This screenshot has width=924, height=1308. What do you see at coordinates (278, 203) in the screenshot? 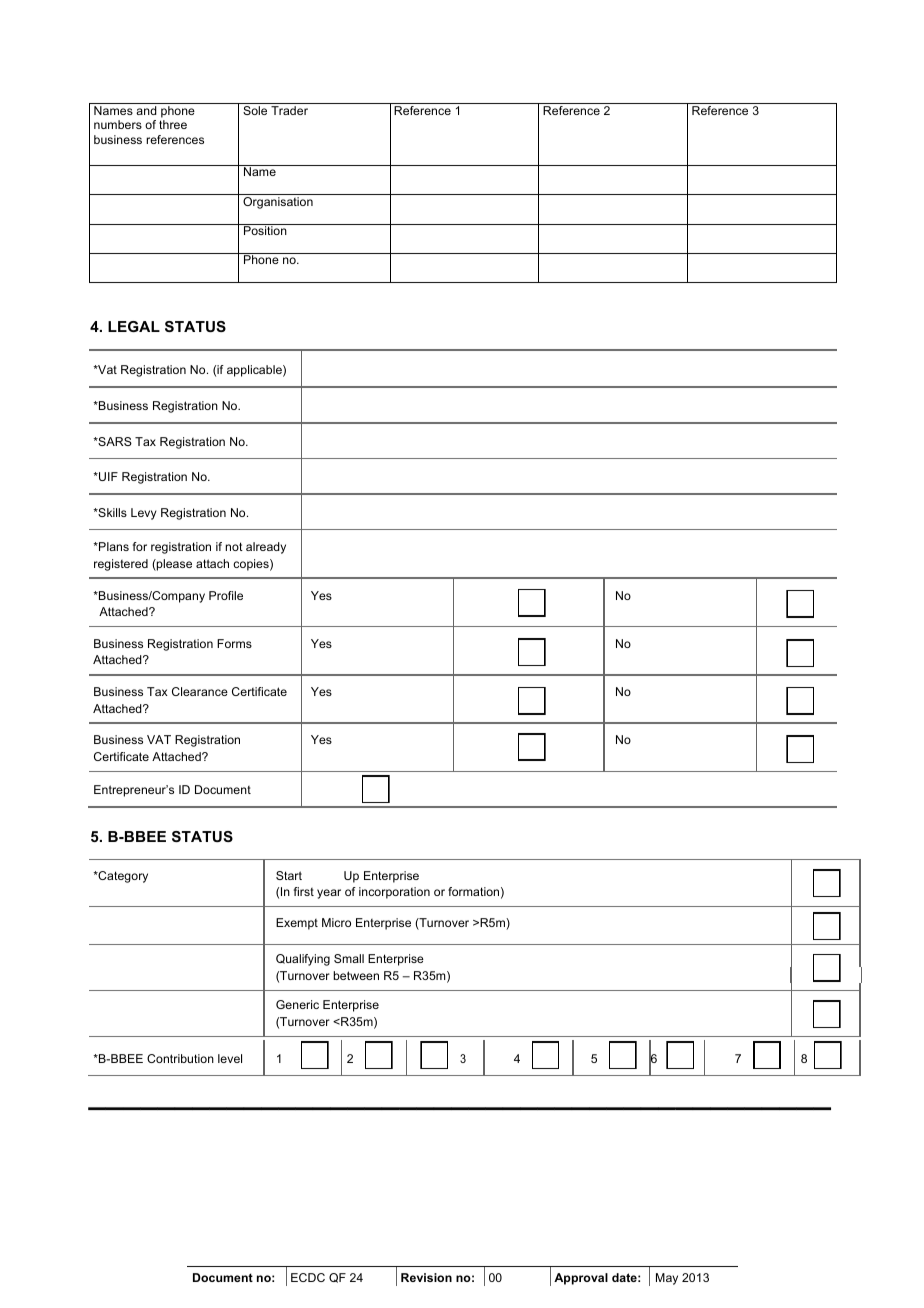
I see `Organisation` at bounding box center [278, 203].
